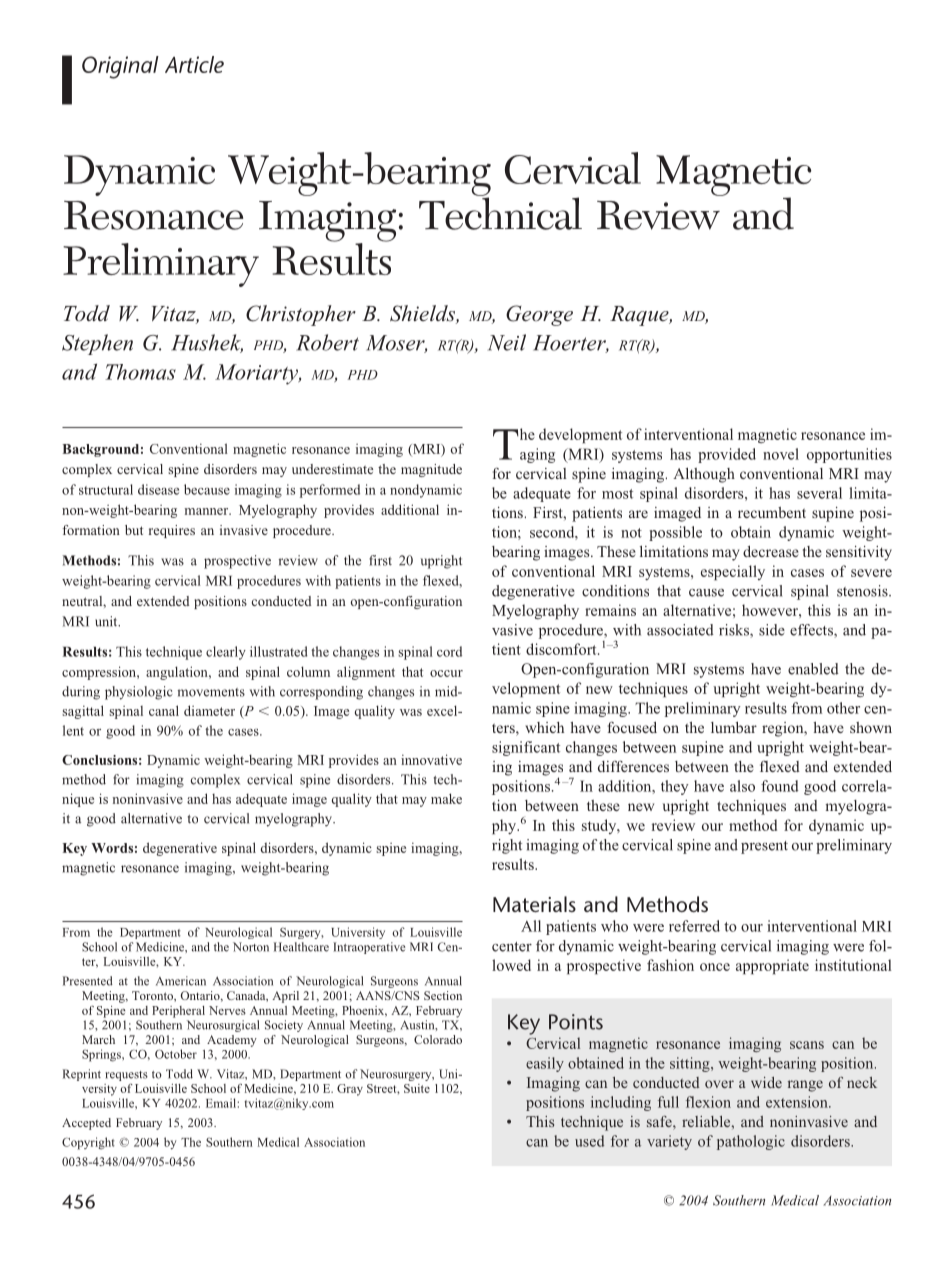 This document has width=952, height=1275. What do you see at coordinates (164, 710) in the document?
I see `canal` at bounding box center [164, 710].
